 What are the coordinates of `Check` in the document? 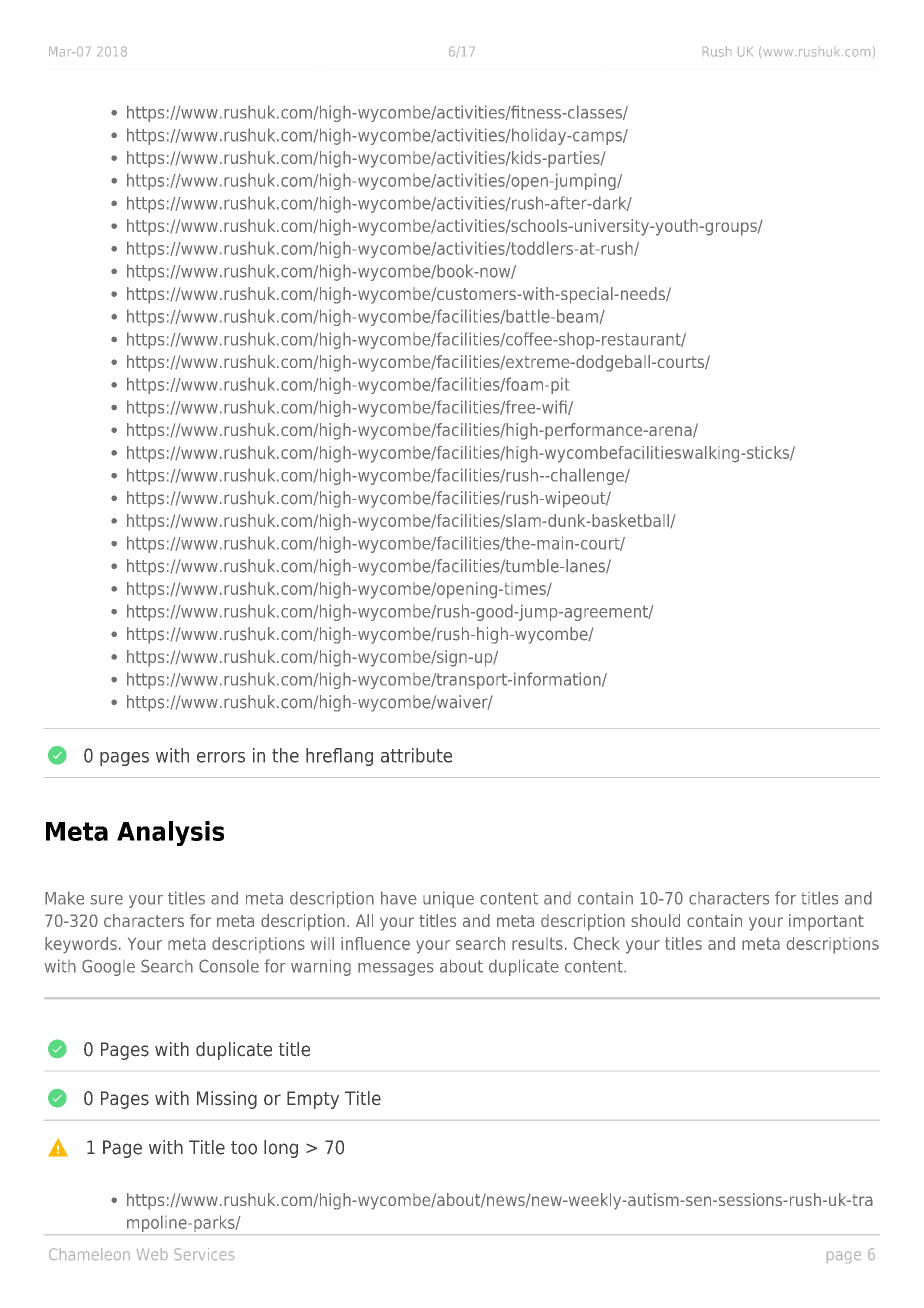 It's located at (596, 943).
